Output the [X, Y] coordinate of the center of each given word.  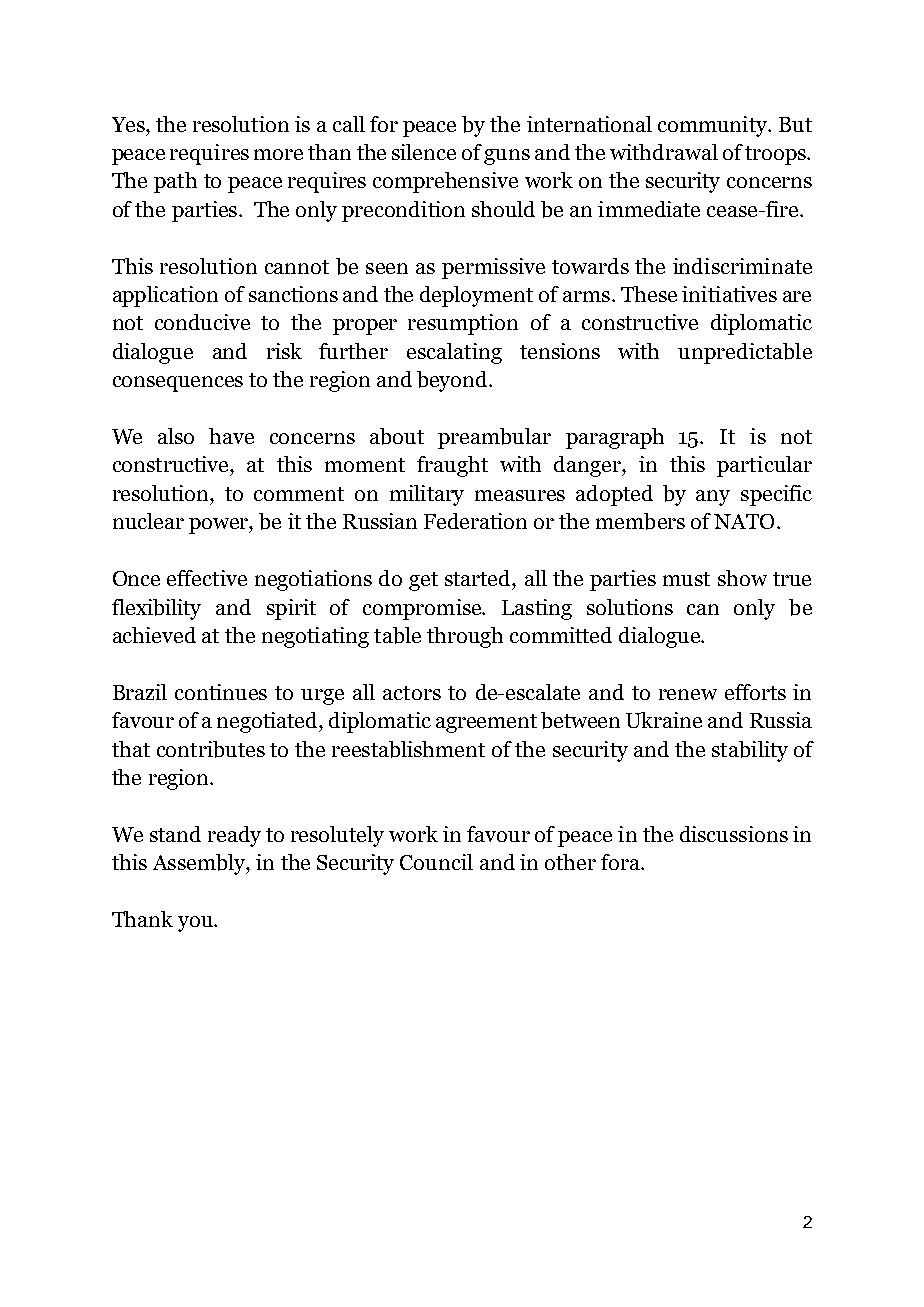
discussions [734, 834]
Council [436, 862]
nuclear [148, 521]
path [175, 182]
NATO [744, 521]
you [197, 924]
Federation [475, 521]
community [714, 126]
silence [424, 152]
